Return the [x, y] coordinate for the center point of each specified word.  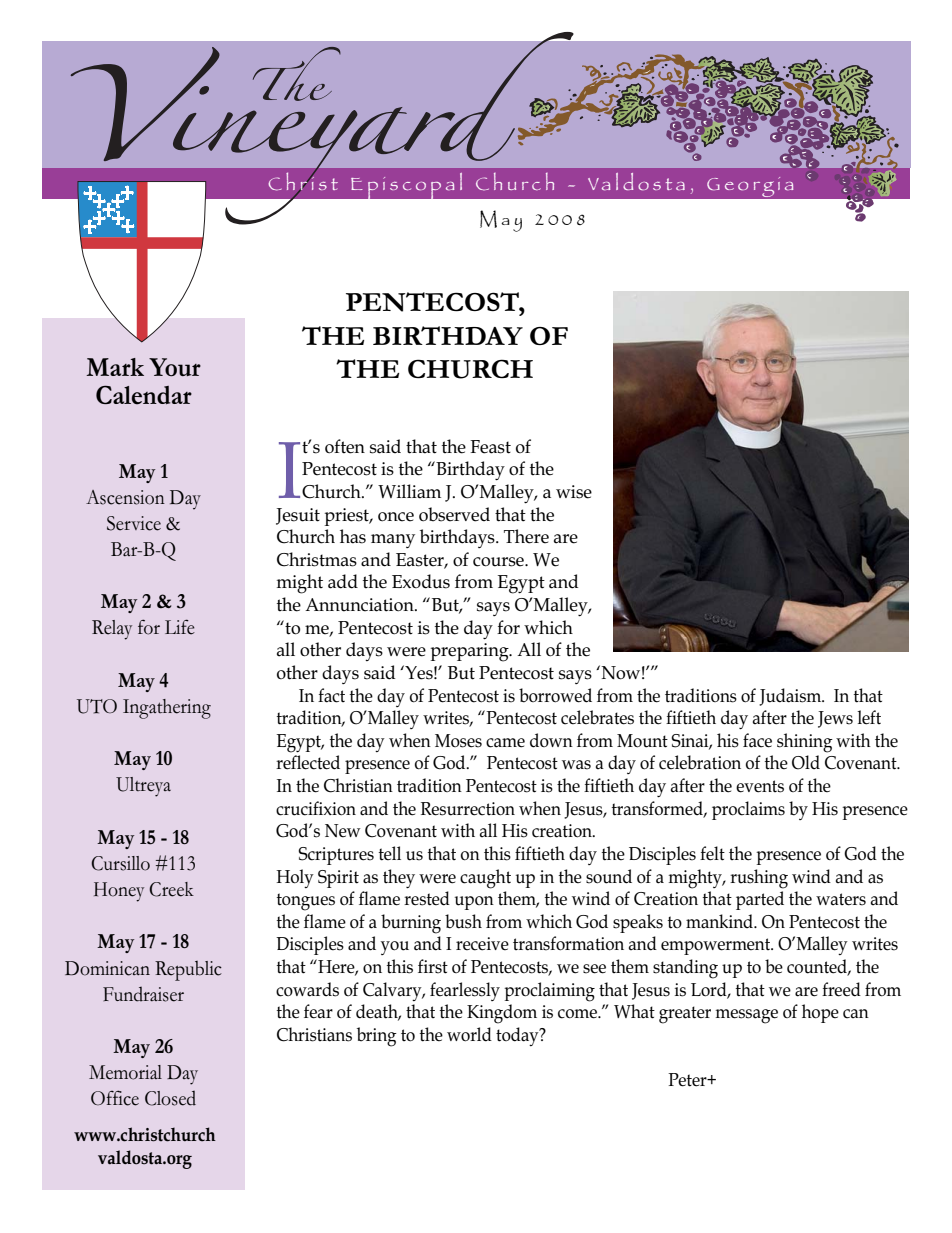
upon [474, 903]
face [757, 740]
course [499, 562]
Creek [171, 889]
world [469, 1034]
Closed [170, 1098]
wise [574, 492]
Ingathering [167, 709]
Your [175, 367]
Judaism [791, 697]
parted [760, 900]
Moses [458, 741]
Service [134, 523]
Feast [490, 447]
